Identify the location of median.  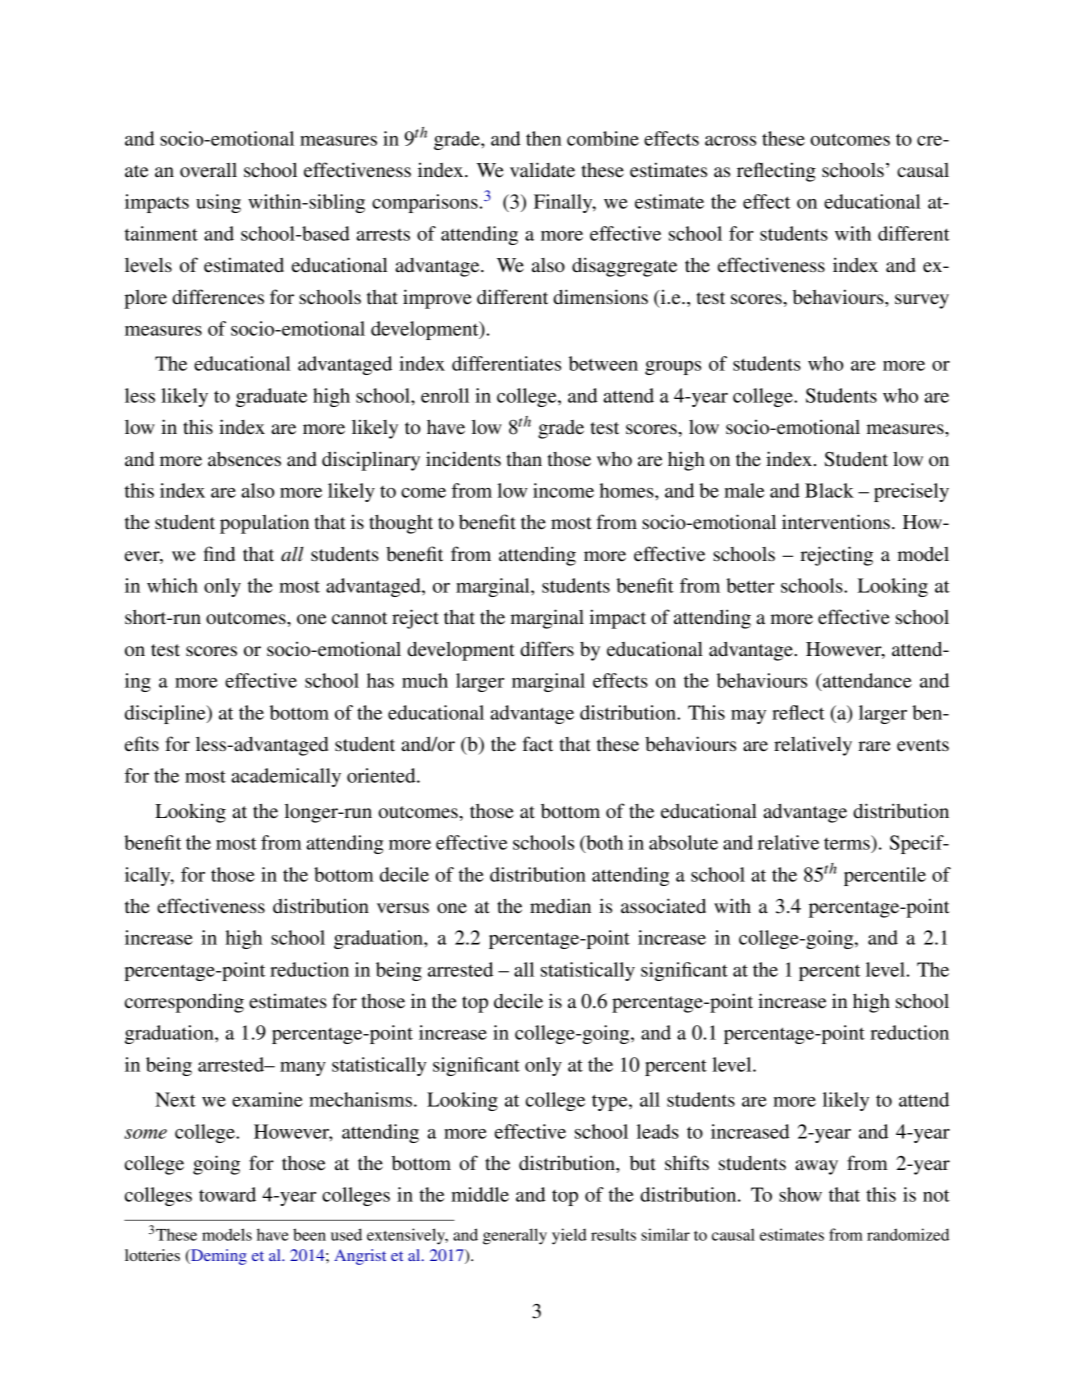
(560, 906).
